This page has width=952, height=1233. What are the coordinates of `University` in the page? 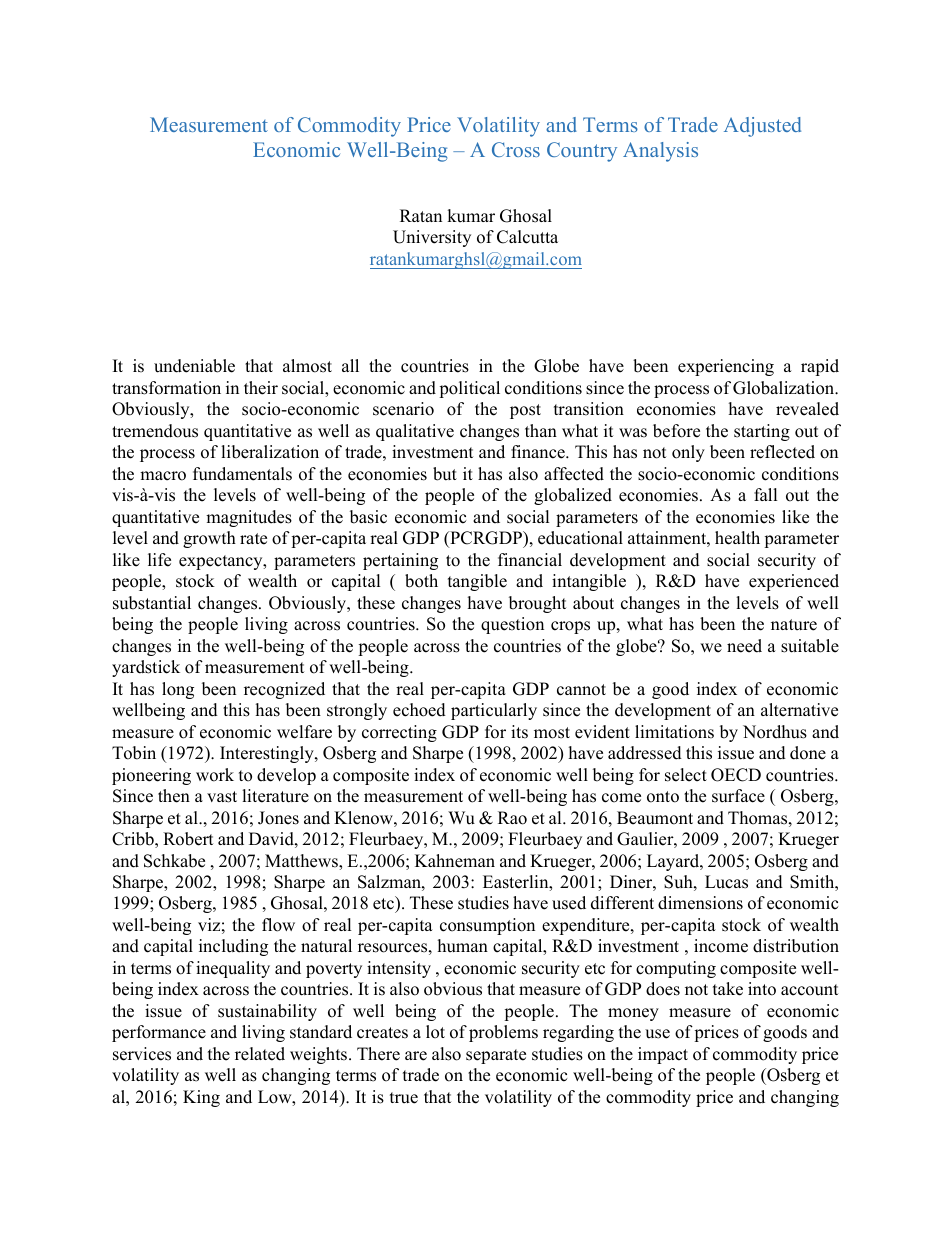 It's located at (432, 238).
